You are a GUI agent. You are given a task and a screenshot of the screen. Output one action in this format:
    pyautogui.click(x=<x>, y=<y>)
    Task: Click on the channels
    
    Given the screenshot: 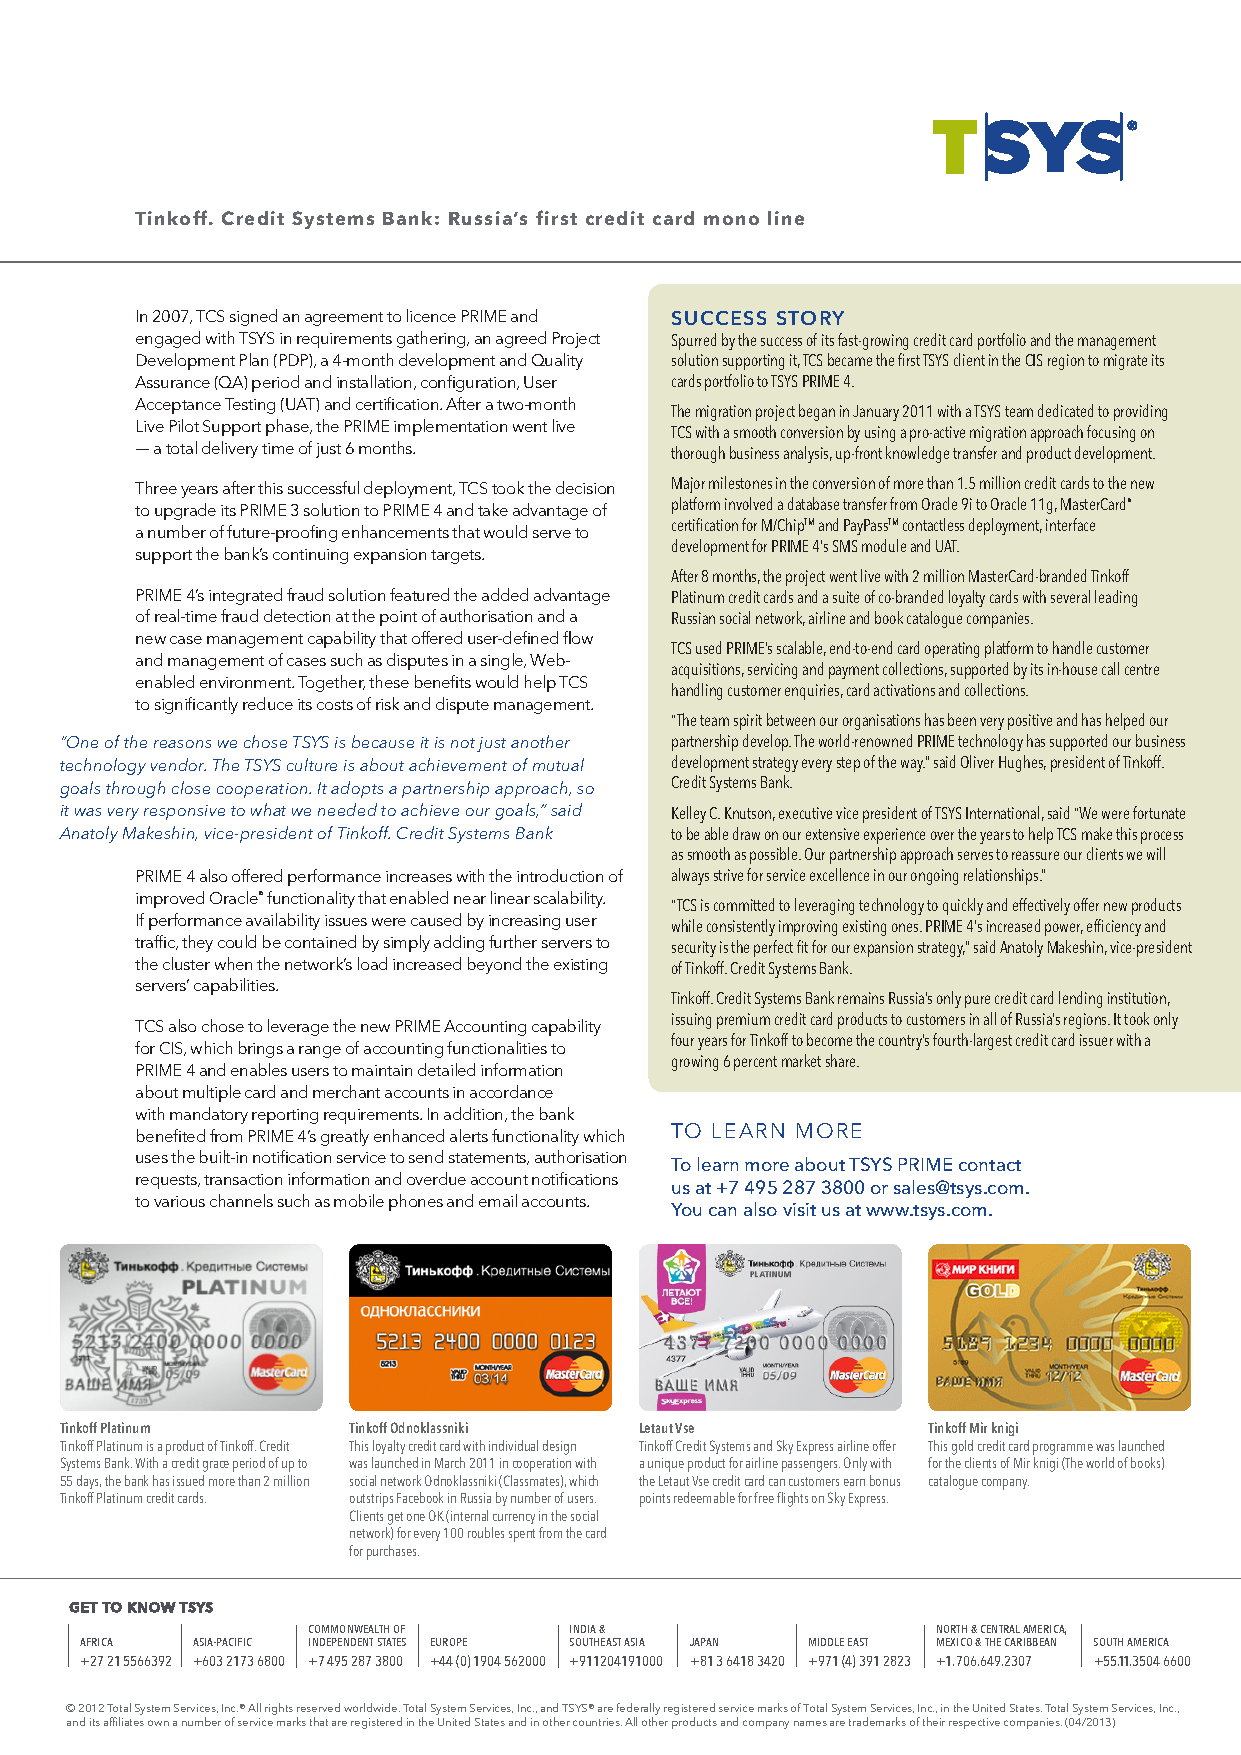 What is the action you would take?
    pyautogui.click(x=241, y=1200)
